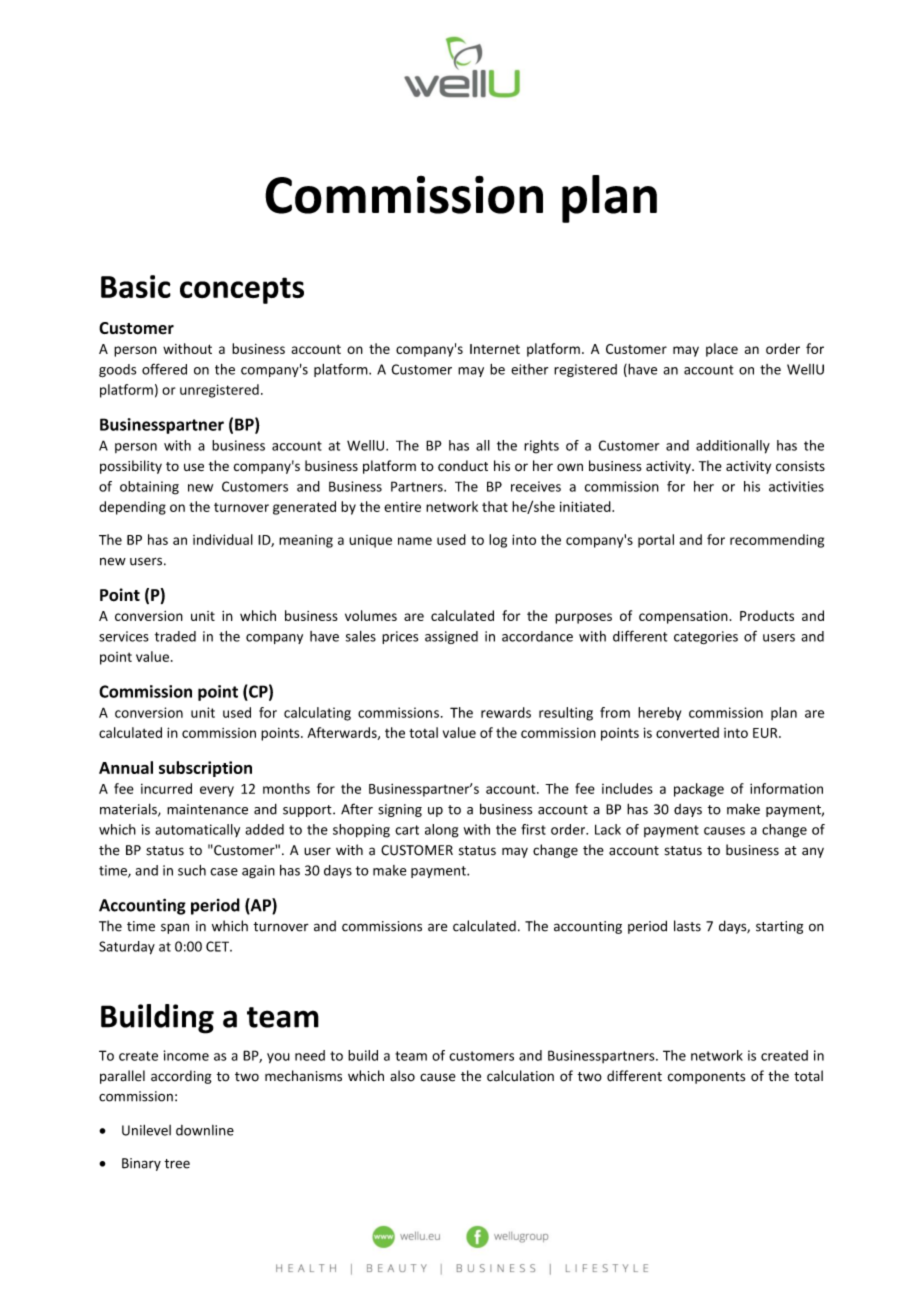  What do you see at coordinates (722, 350) in the page?
I see `place` at bounding box center [722, 350].
